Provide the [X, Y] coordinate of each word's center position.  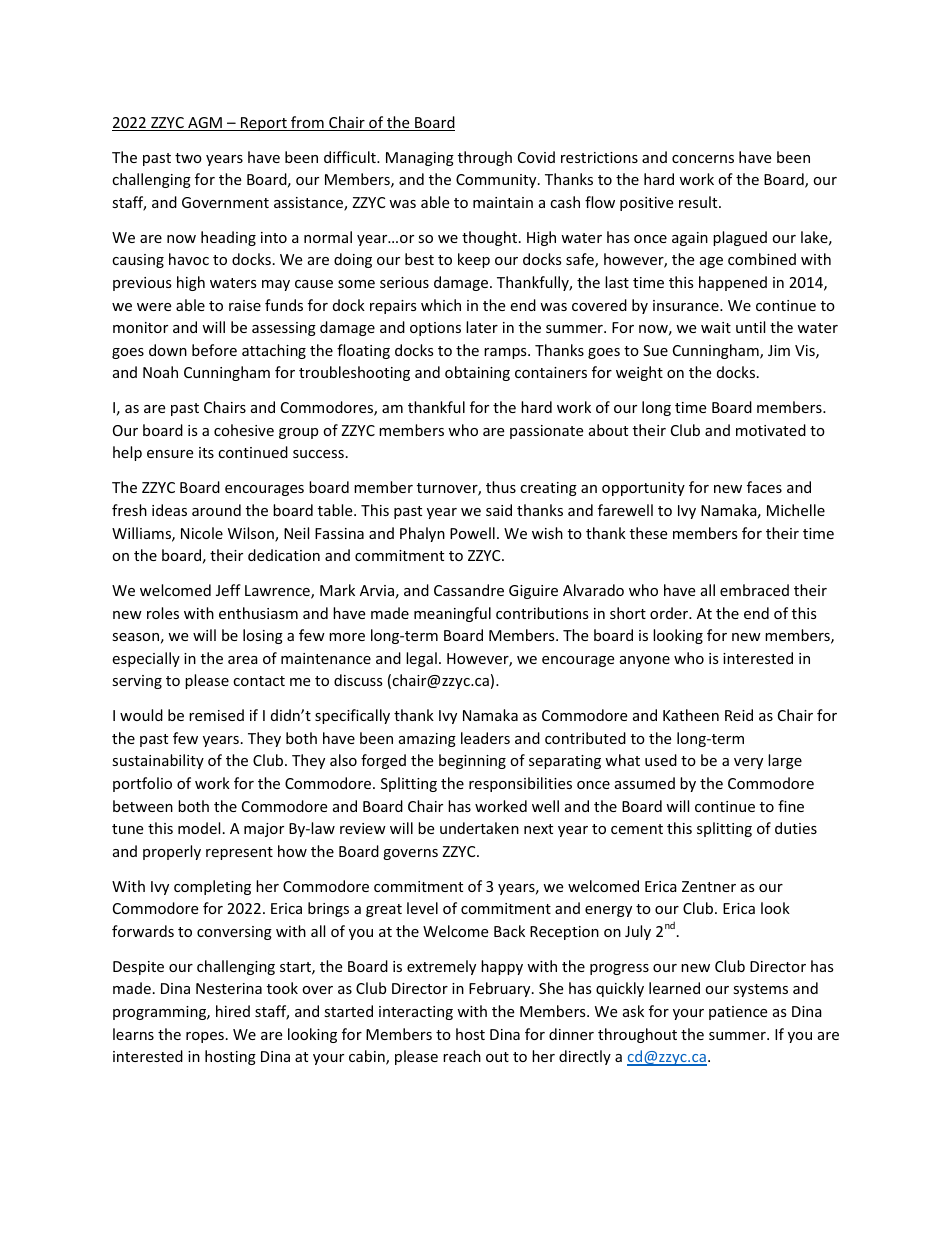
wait [716, 327]
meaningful [452, 614]
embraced [754, 590]
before [214, 350]
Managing [420, 159]
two [188, 158]
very [748, 763]
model [199, 828]
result [699, 202]
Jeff [228, 590]
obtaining [477, 373]
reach [462, 1056]
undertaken [479, 828]
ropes [205, 1037]
